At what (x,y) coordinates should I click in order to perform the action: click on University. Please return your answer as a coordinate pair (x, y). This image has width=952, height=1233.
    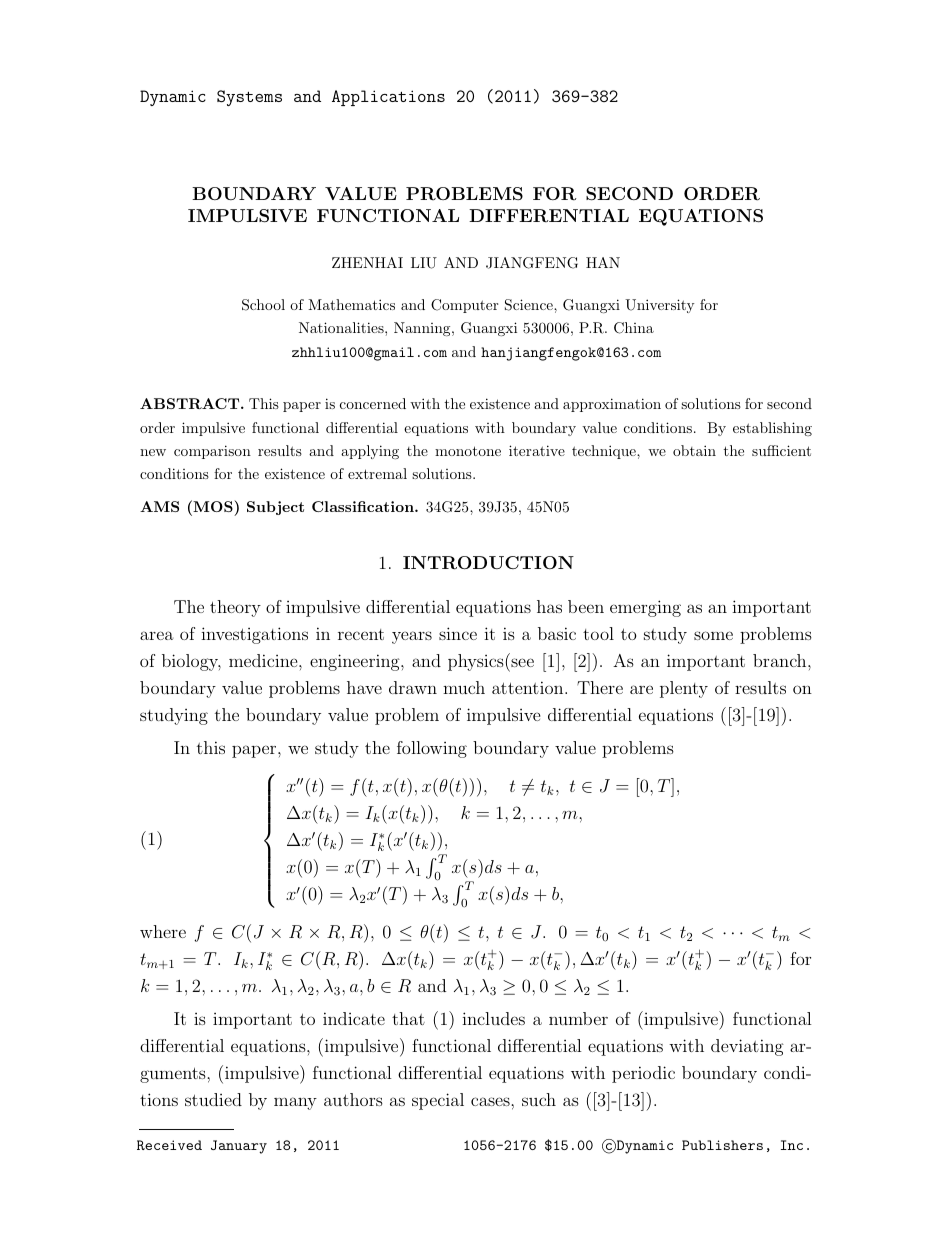
    Looking at the image, I should click on (659, 306).
